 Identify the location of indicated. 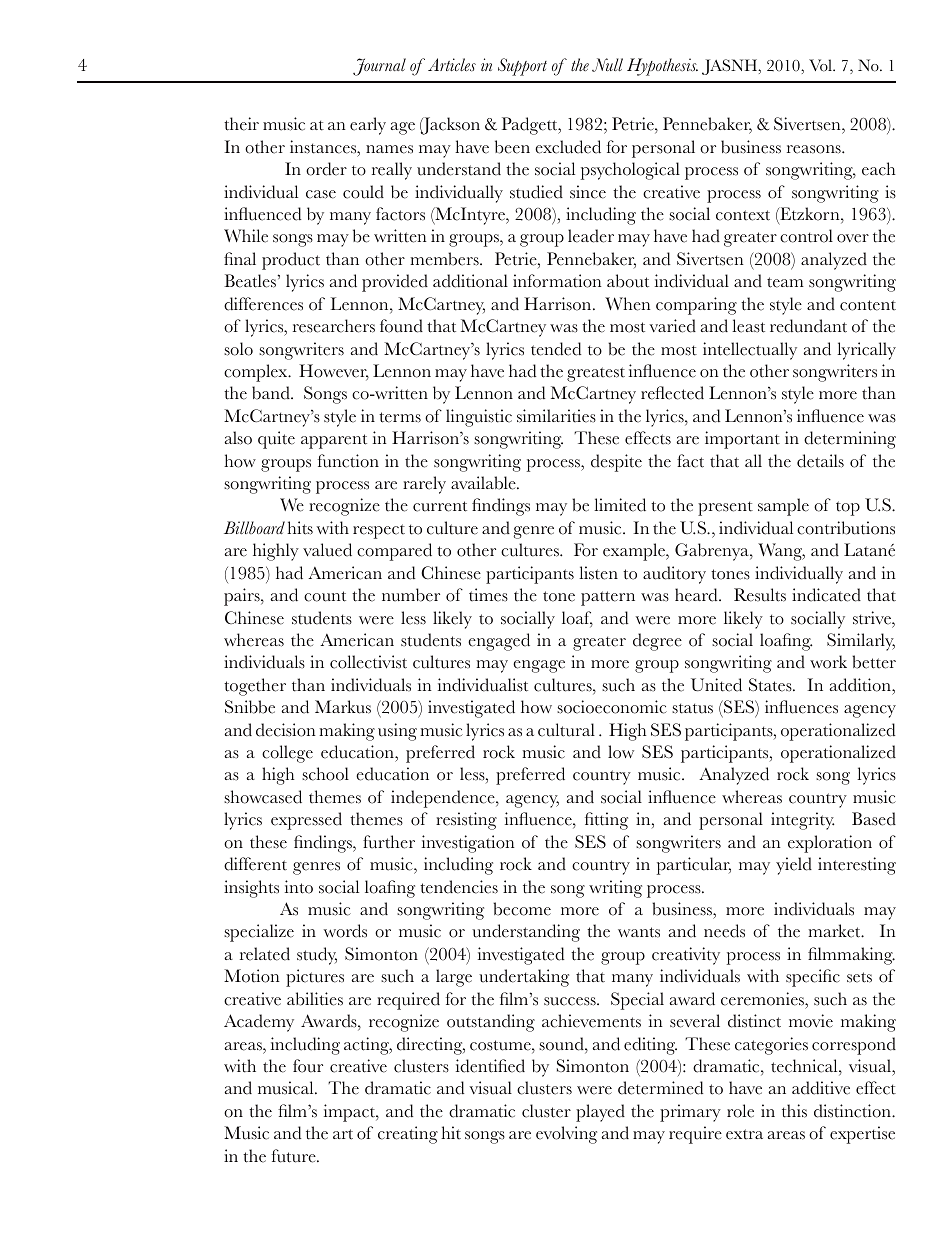
(826, 595).
